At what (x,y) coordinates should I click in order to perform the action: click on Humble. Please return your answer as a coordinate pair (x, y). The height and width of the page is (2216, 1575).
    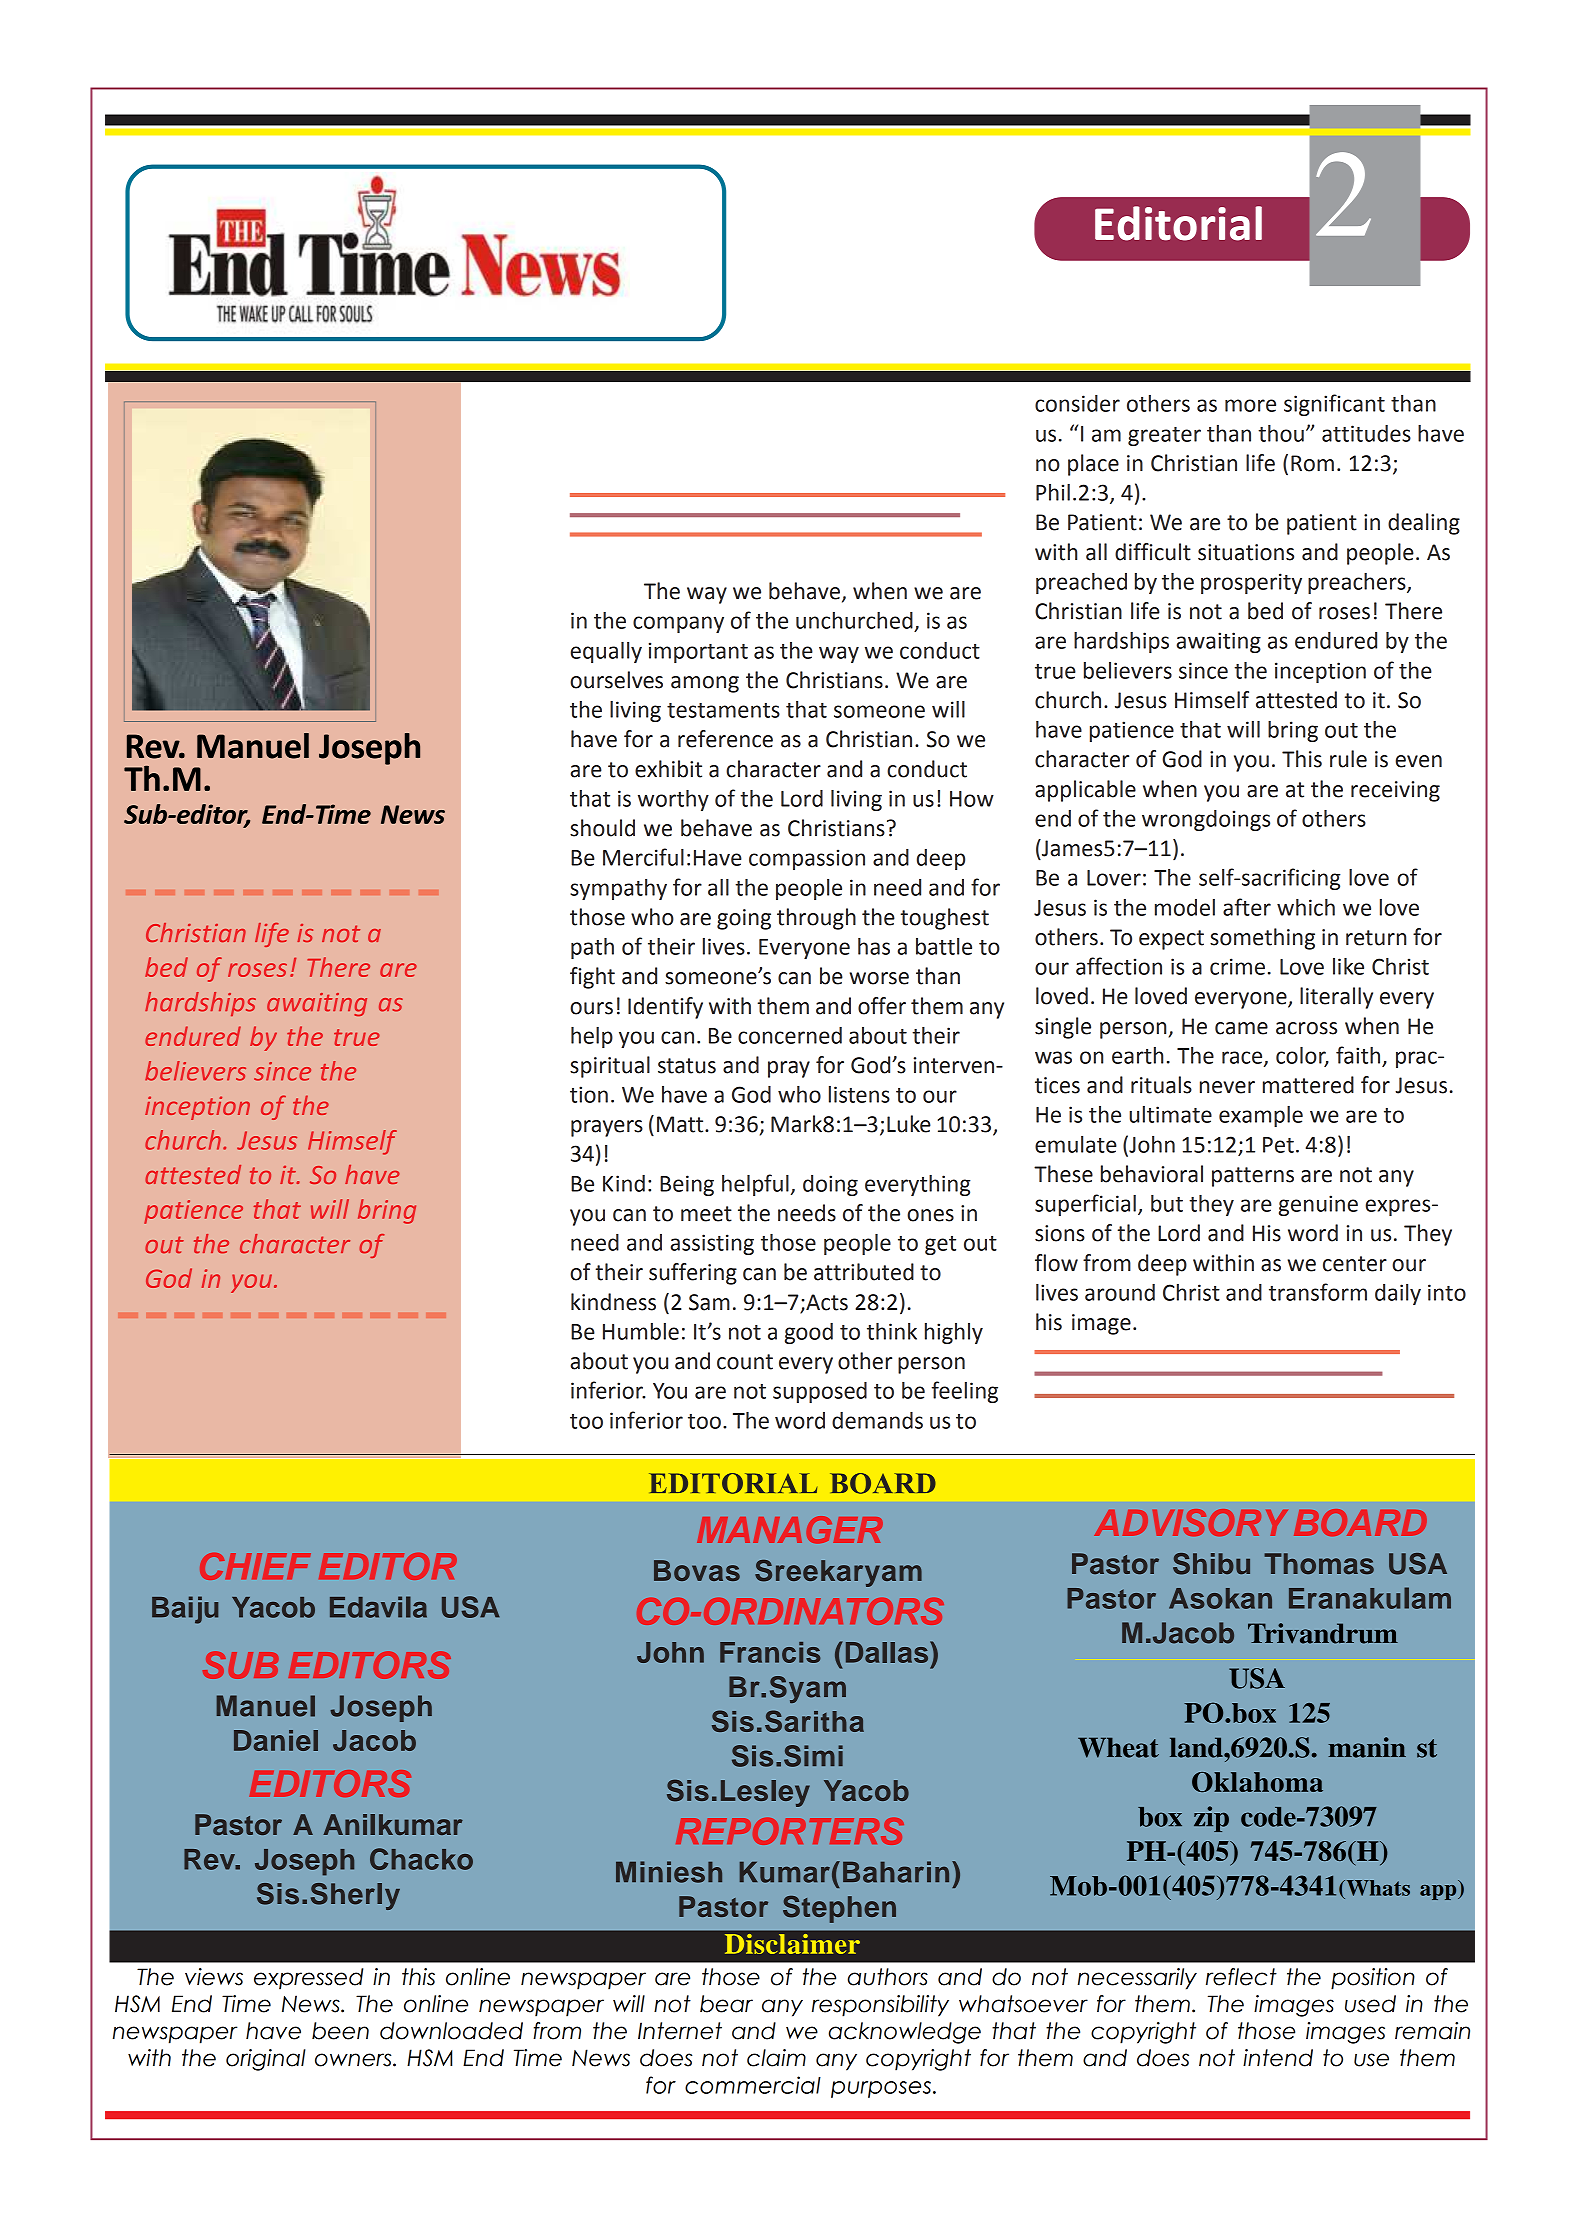
    Looking at the image, I should click on (641, 1331).
